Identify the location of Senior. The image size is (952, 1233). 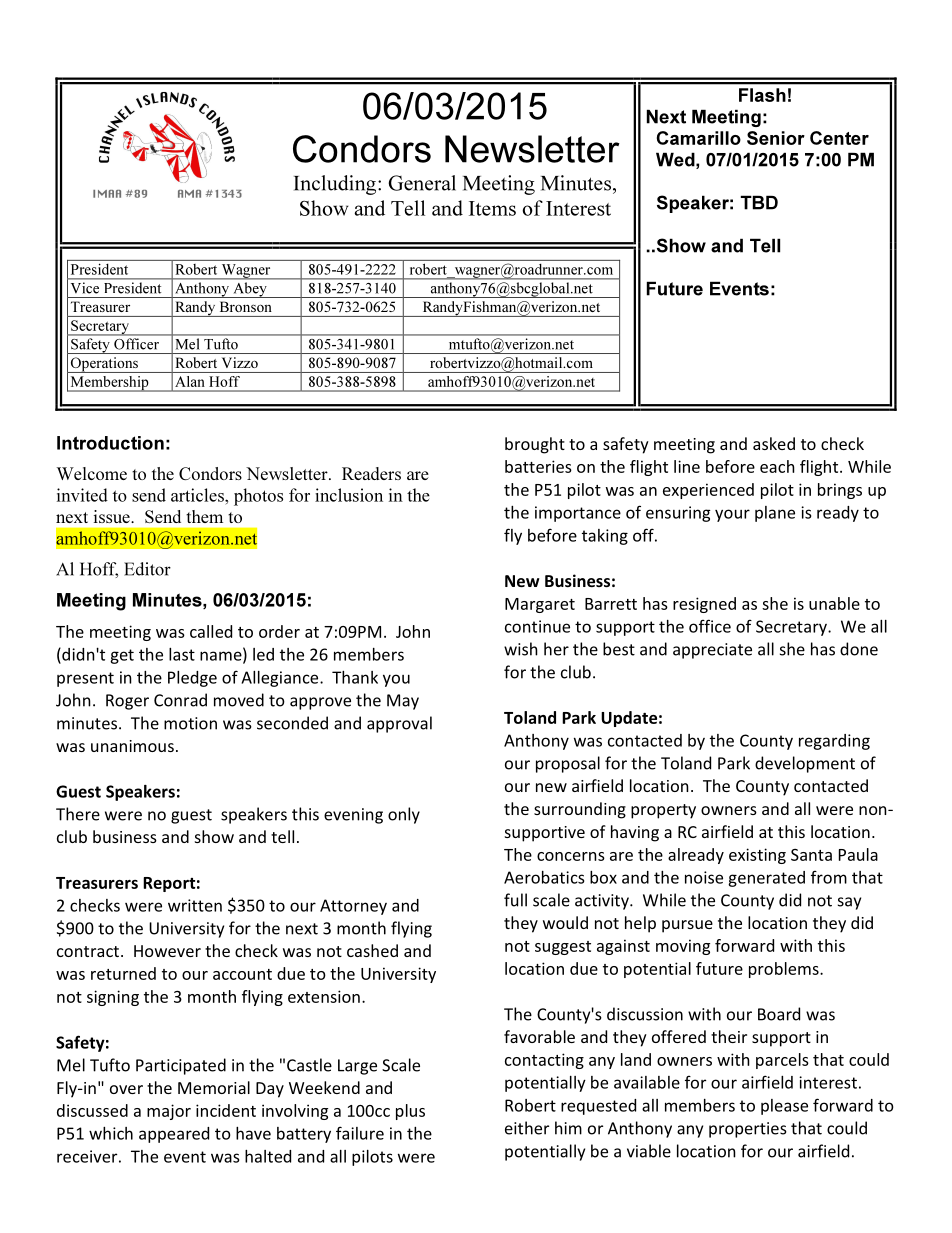
(776, 138).
